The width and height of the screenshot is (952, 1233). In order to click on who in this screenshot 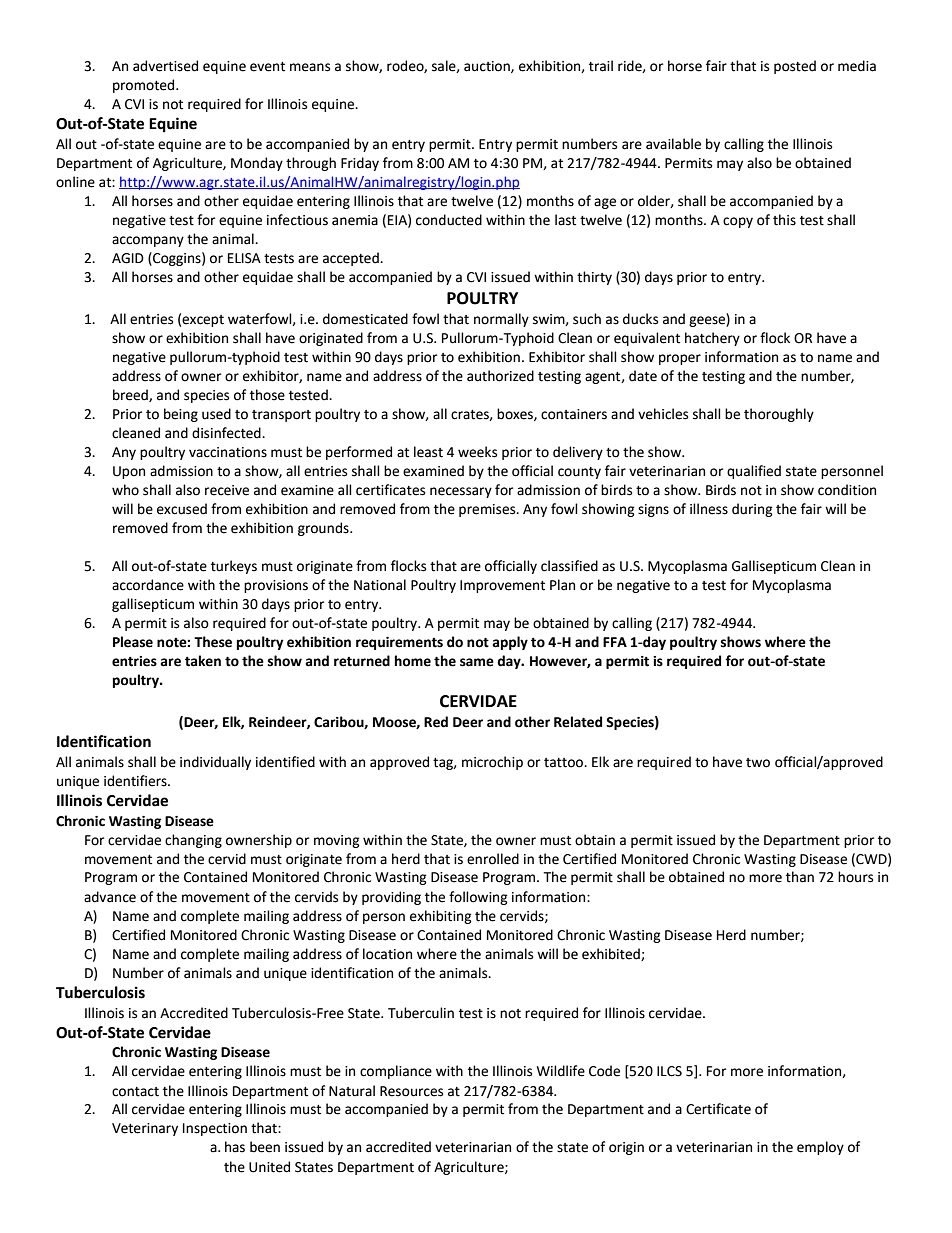, I will do `click(125, 490)`.
